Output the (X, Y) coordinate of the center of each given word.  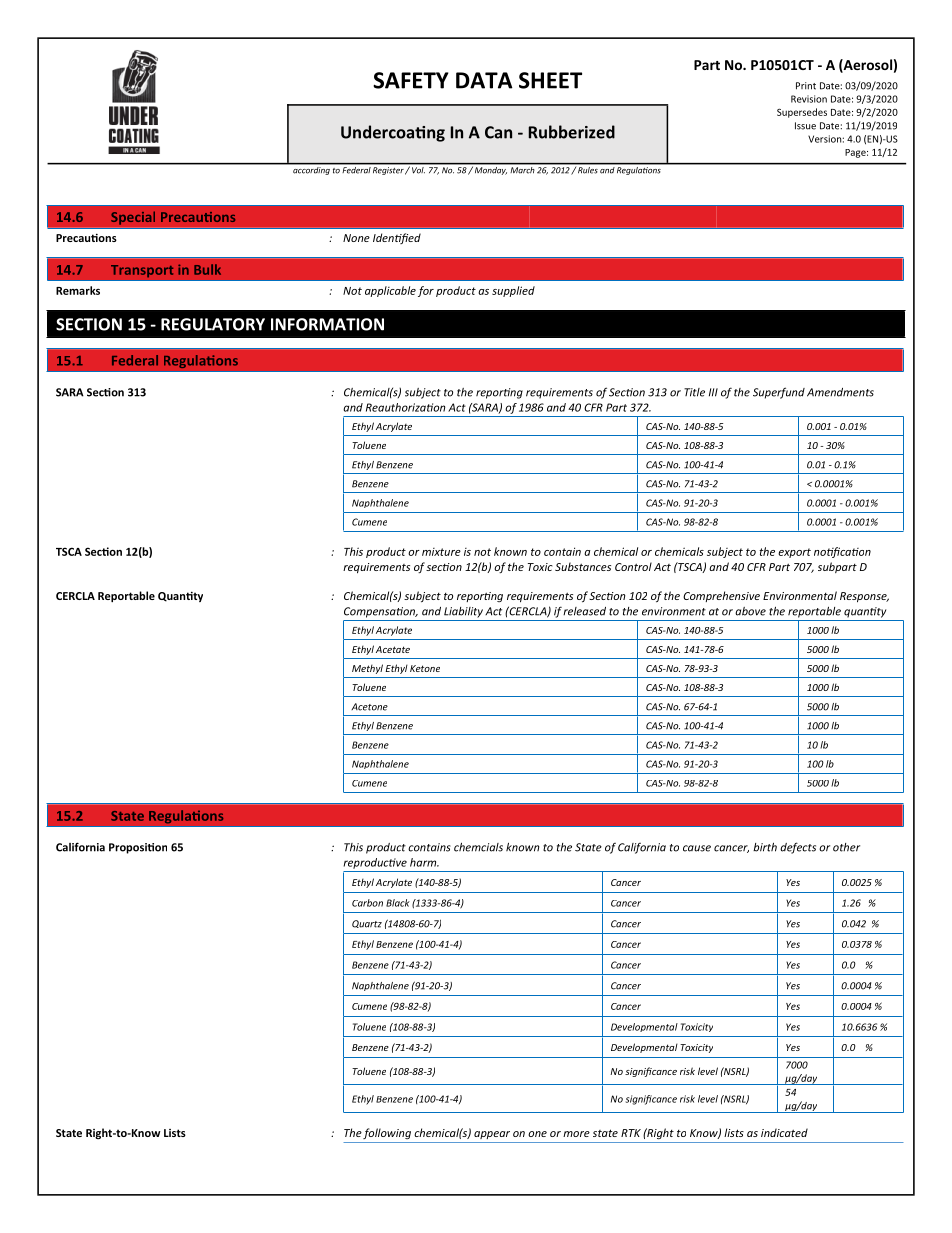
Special (133, 218)
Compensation (381, 612)
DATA (484, 80)
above (750, 611)
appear (492, 1135)
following (387, 1133)
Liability (463, 612)
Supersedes (802, 113)
